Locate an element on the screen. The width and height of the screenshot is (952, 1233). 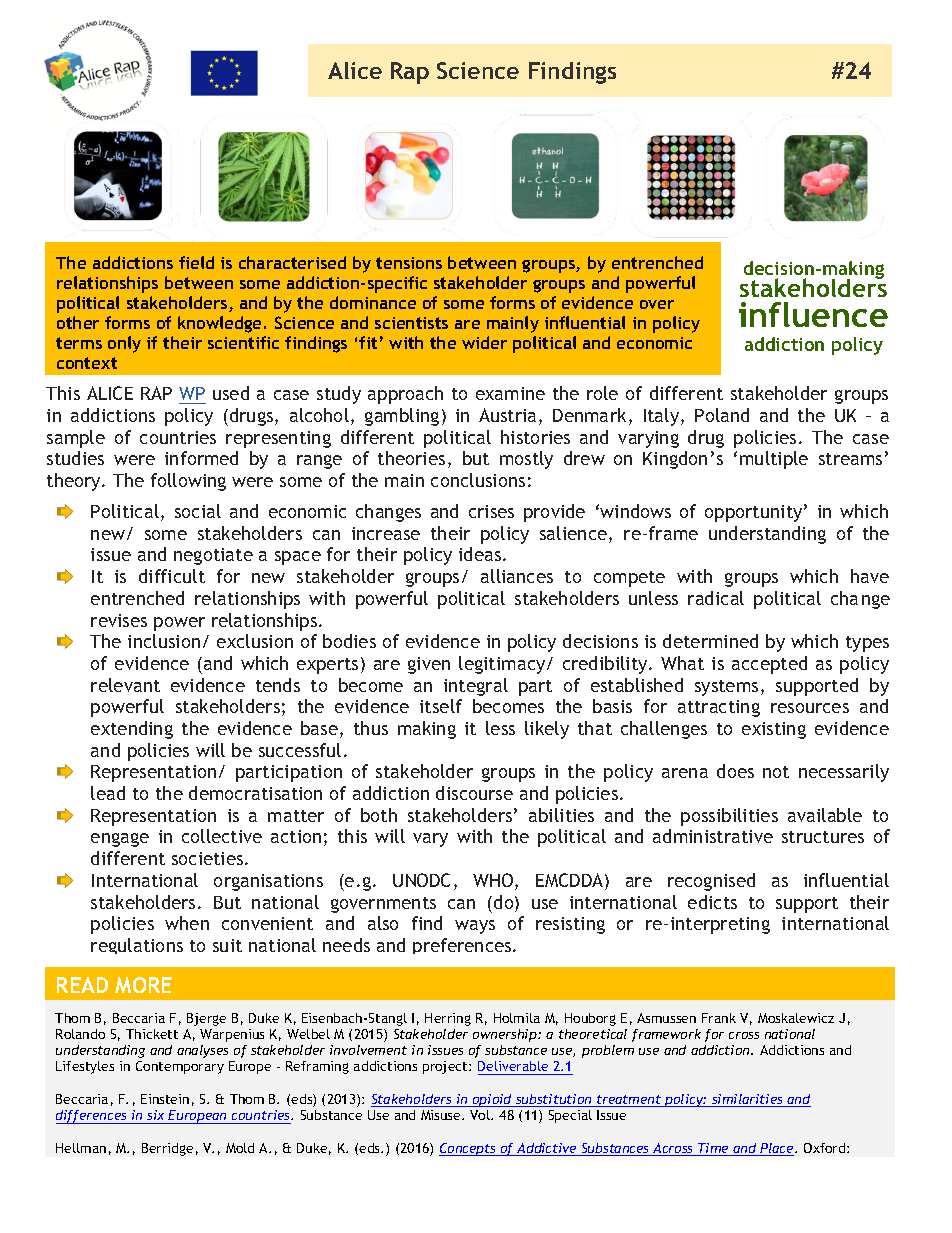
influence is located at coordinates (813, 314).
